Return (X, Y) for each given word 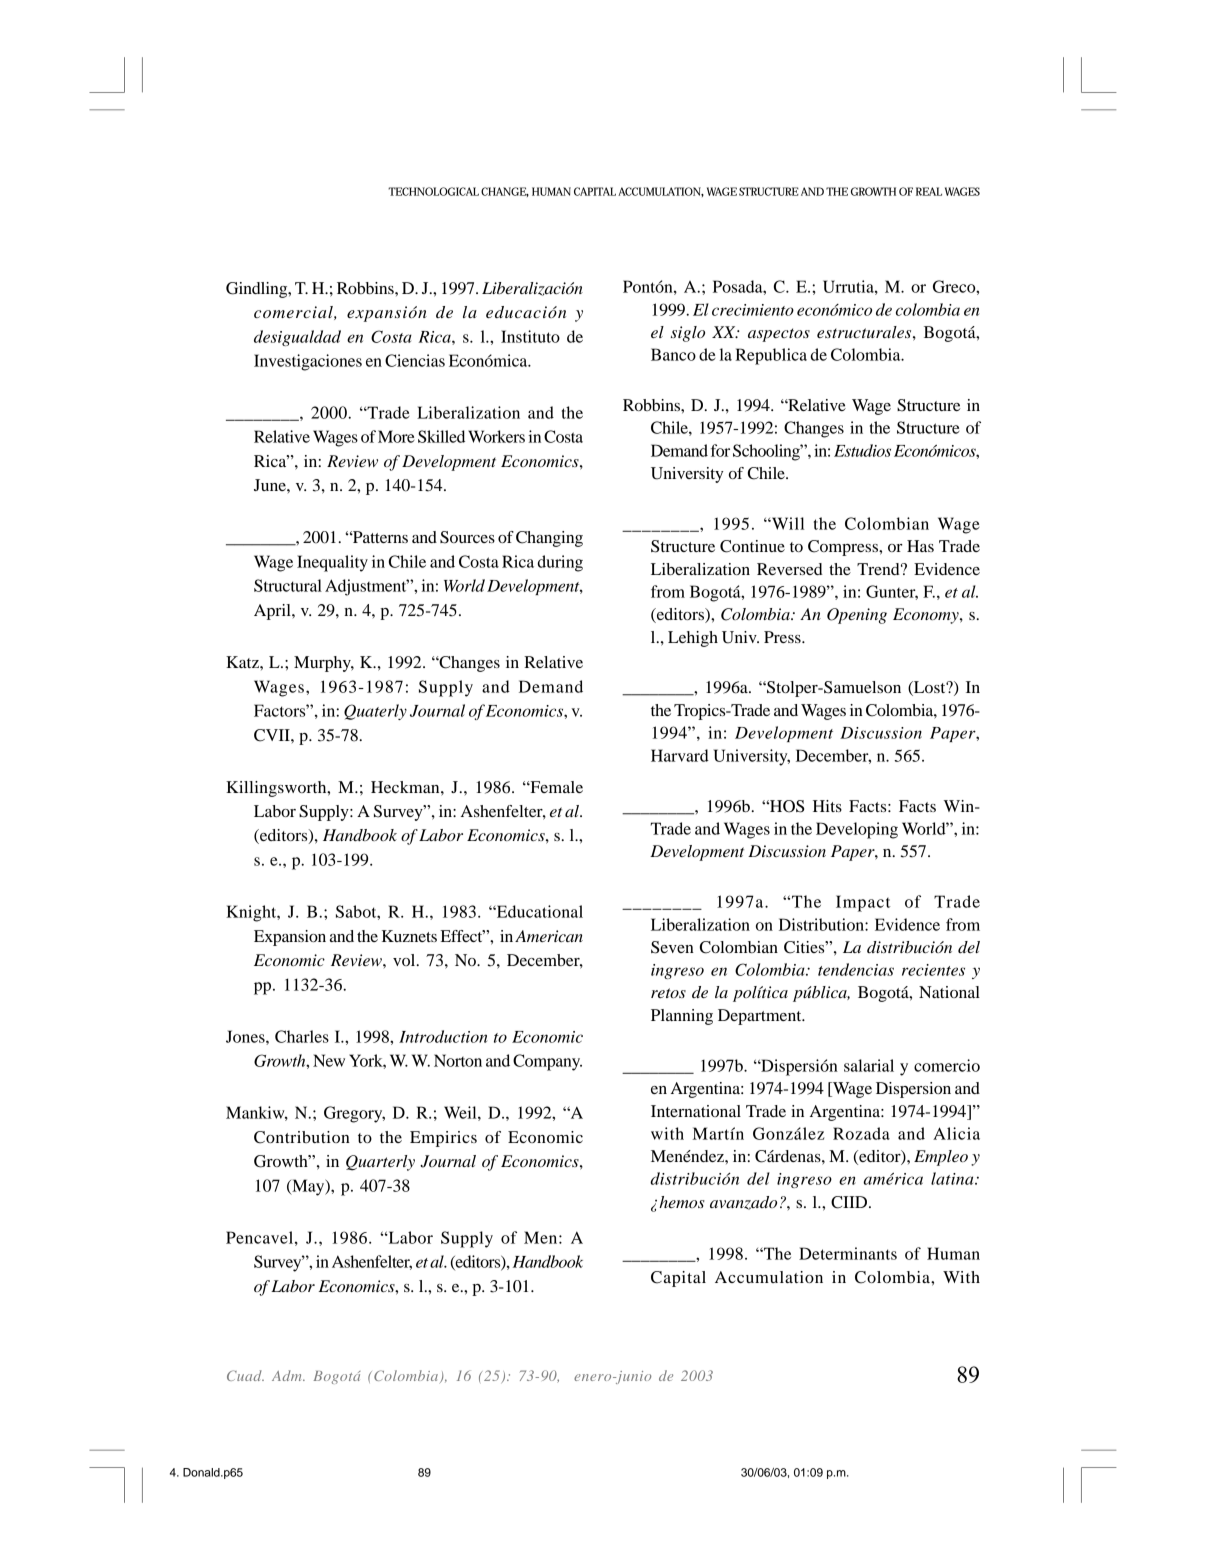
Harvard (680, 755)
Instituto (530, 336)
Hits (827, 806)
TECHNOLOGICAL (433, 191)
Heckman (406, 787)
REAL (929, 191)
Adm (288, 1375)
